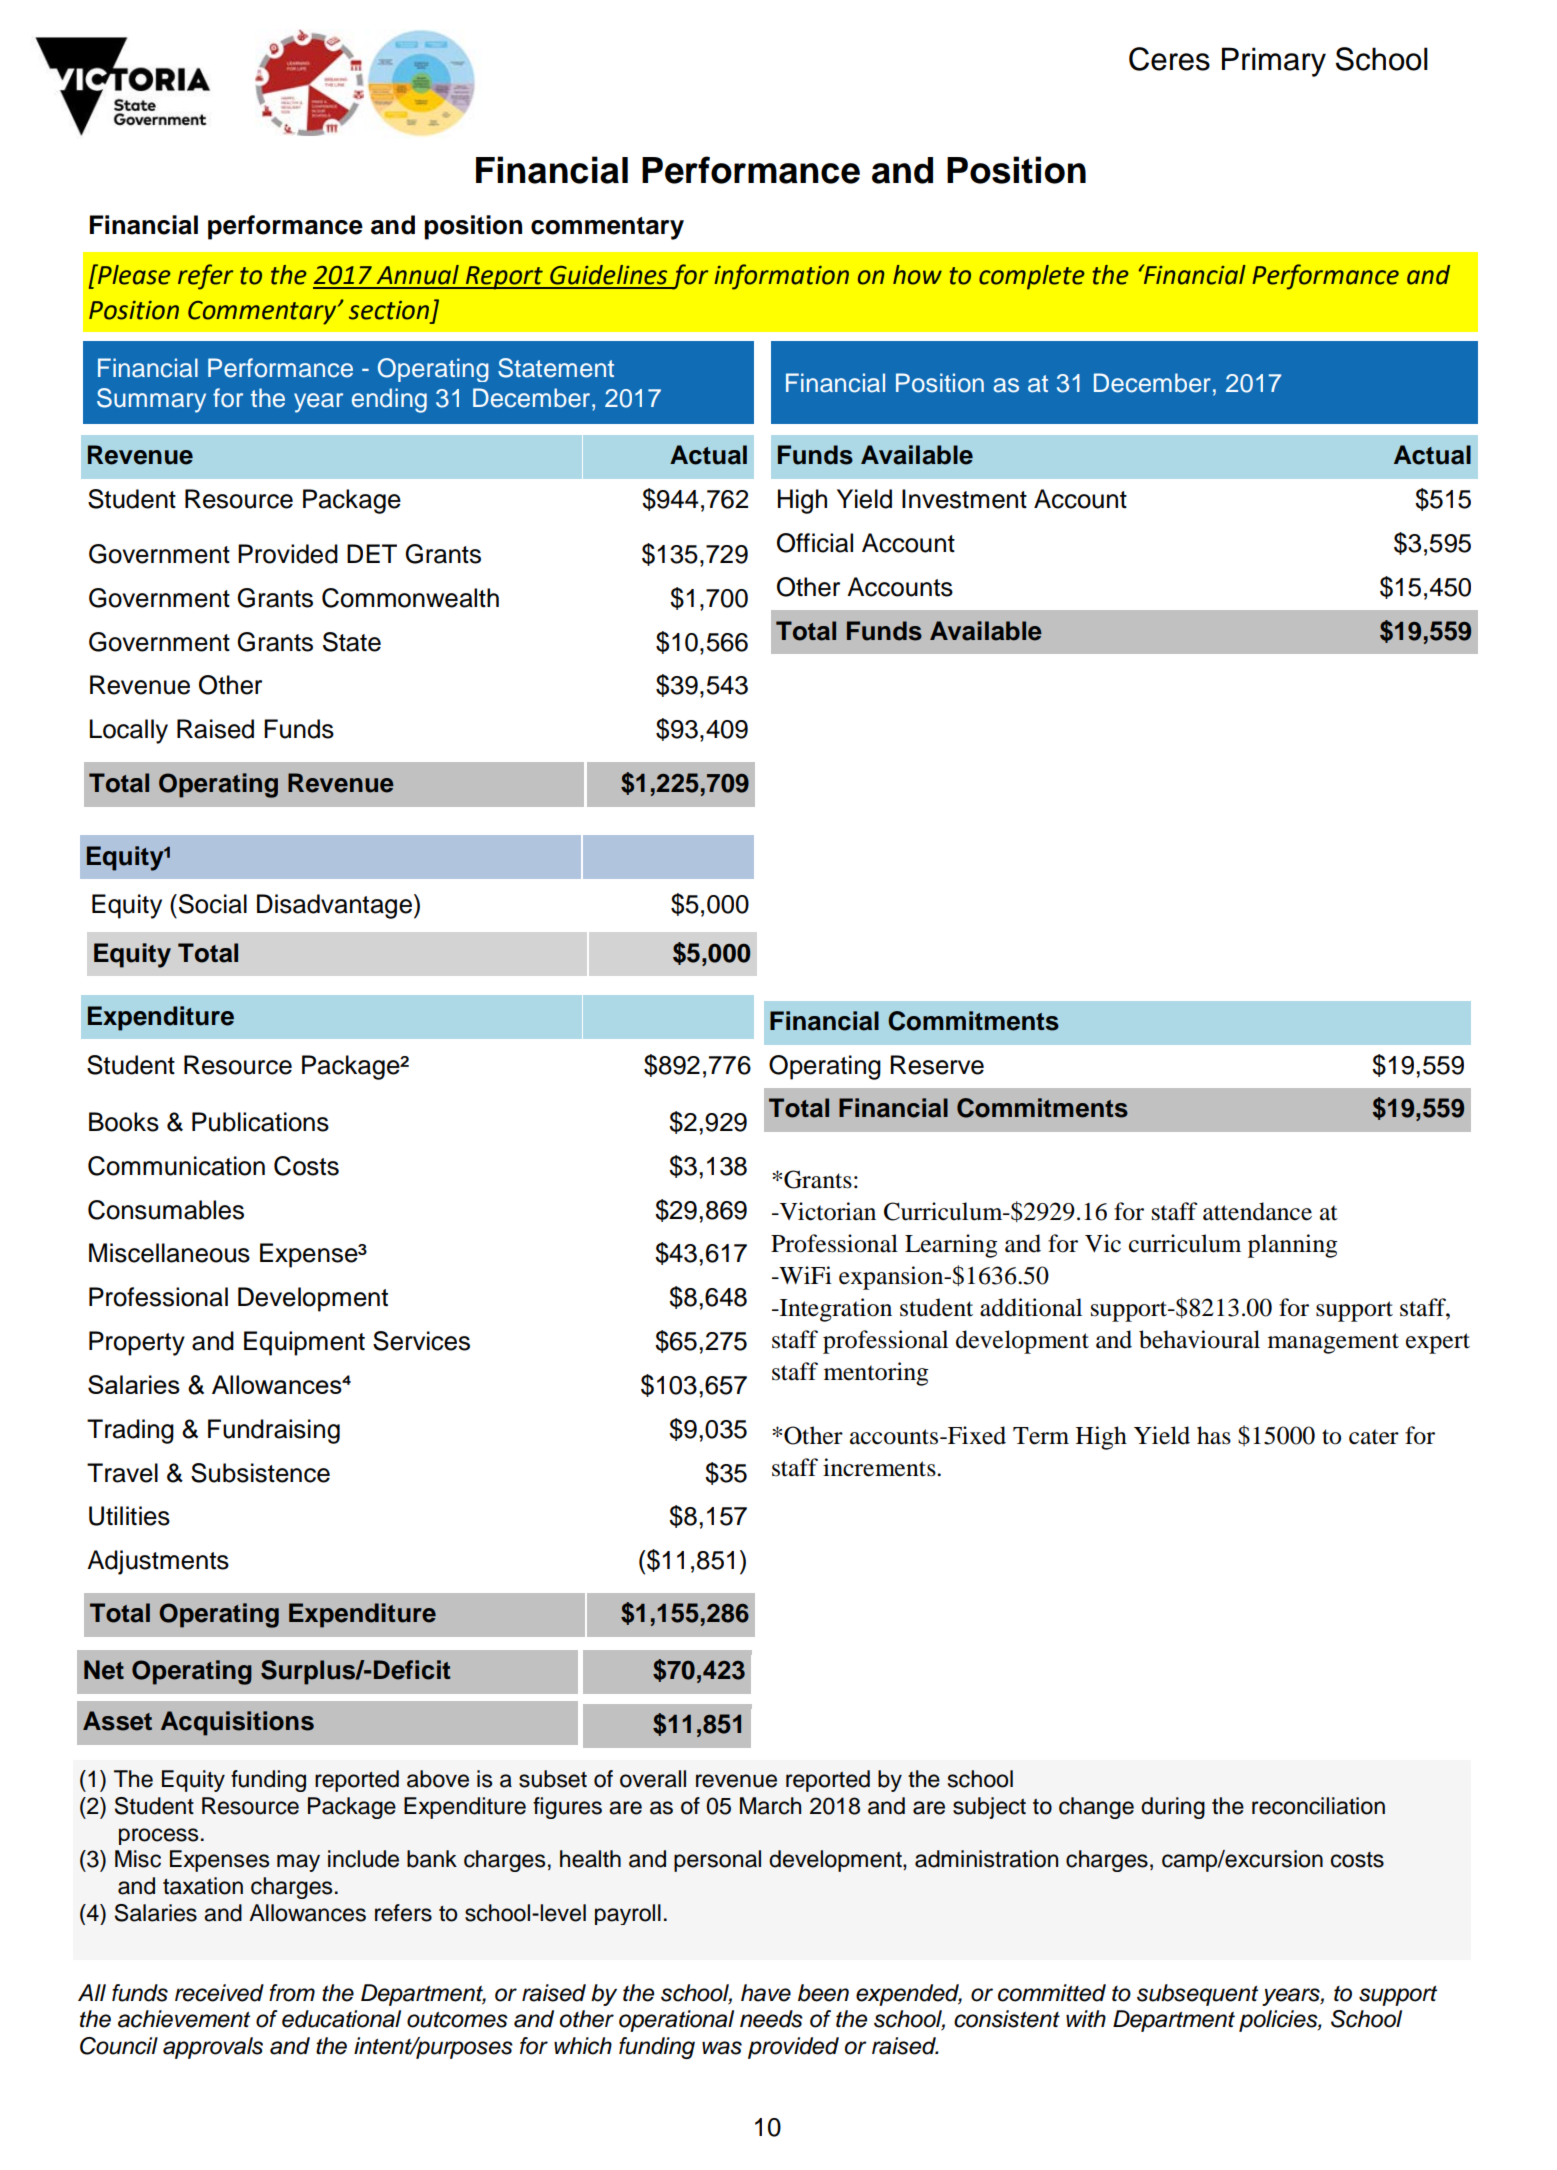  What do you see at coordinates (834, 1310) in the screenshot?
I see `Integration` at bounding box center [834, 1310].
